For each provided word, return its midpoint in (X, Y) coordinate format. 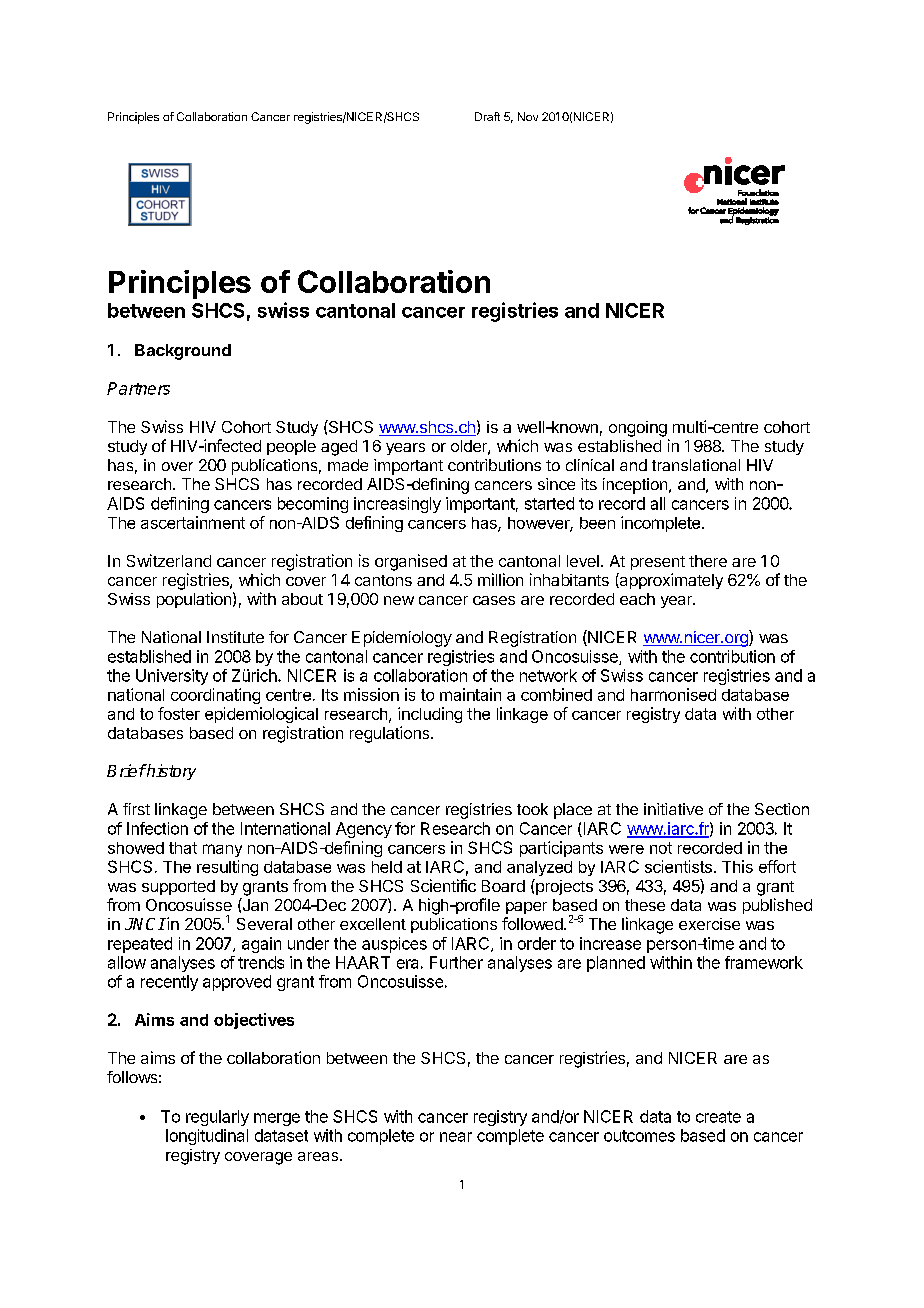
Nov (528, 116)
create (718, 1117)
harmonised (673, 694)
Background (183, 352)
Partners (138, 388)
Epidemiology (402, 639)
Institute (235, 637)
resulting (227, 868)
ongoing (638, 429)
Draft (487, 116)
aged (339, 448)
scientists (678, 866)
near (456, 1137)
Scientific (443, 885)
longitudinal (207, 1137)
